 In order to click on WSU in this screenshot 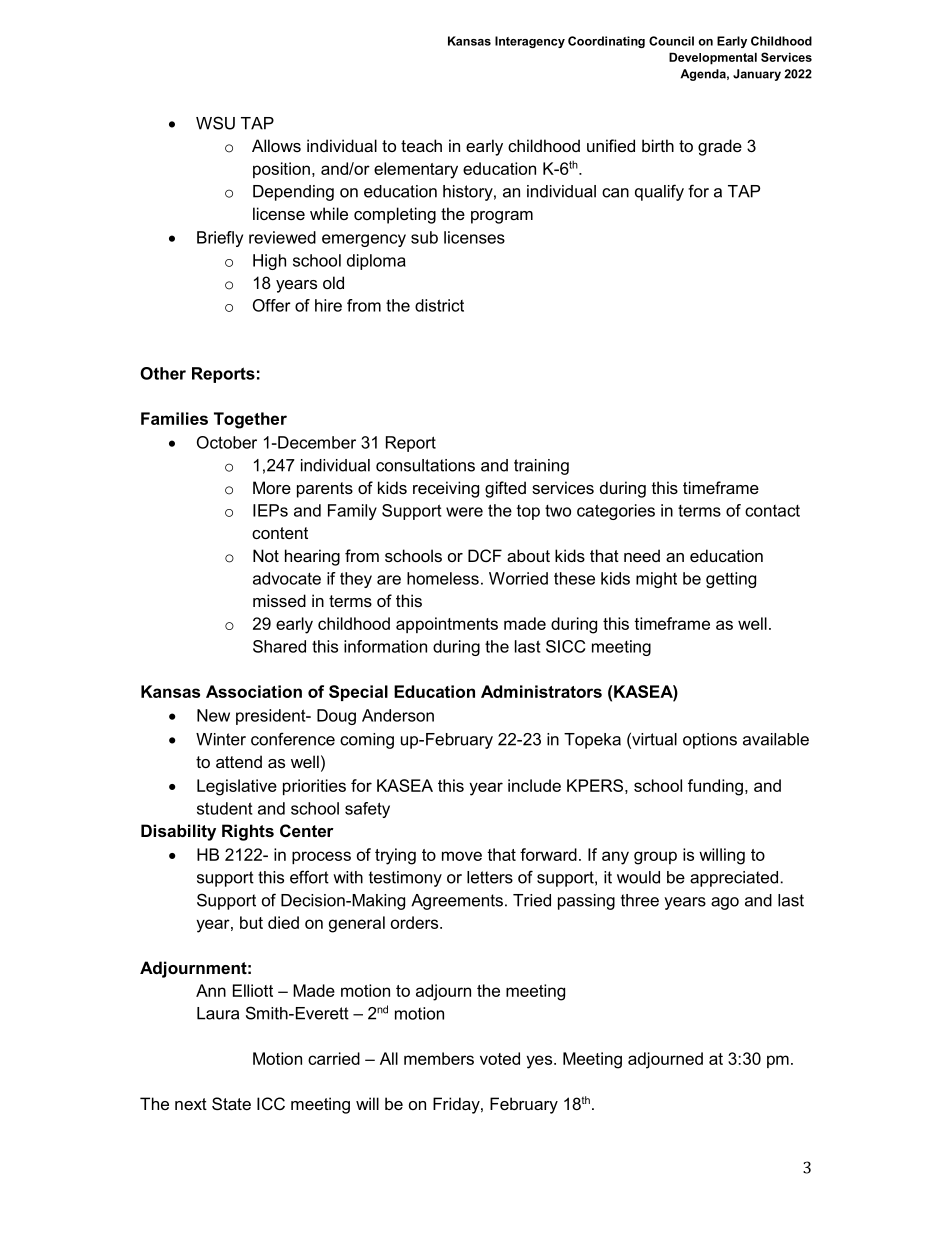, I will do `click(215, 123)`.
